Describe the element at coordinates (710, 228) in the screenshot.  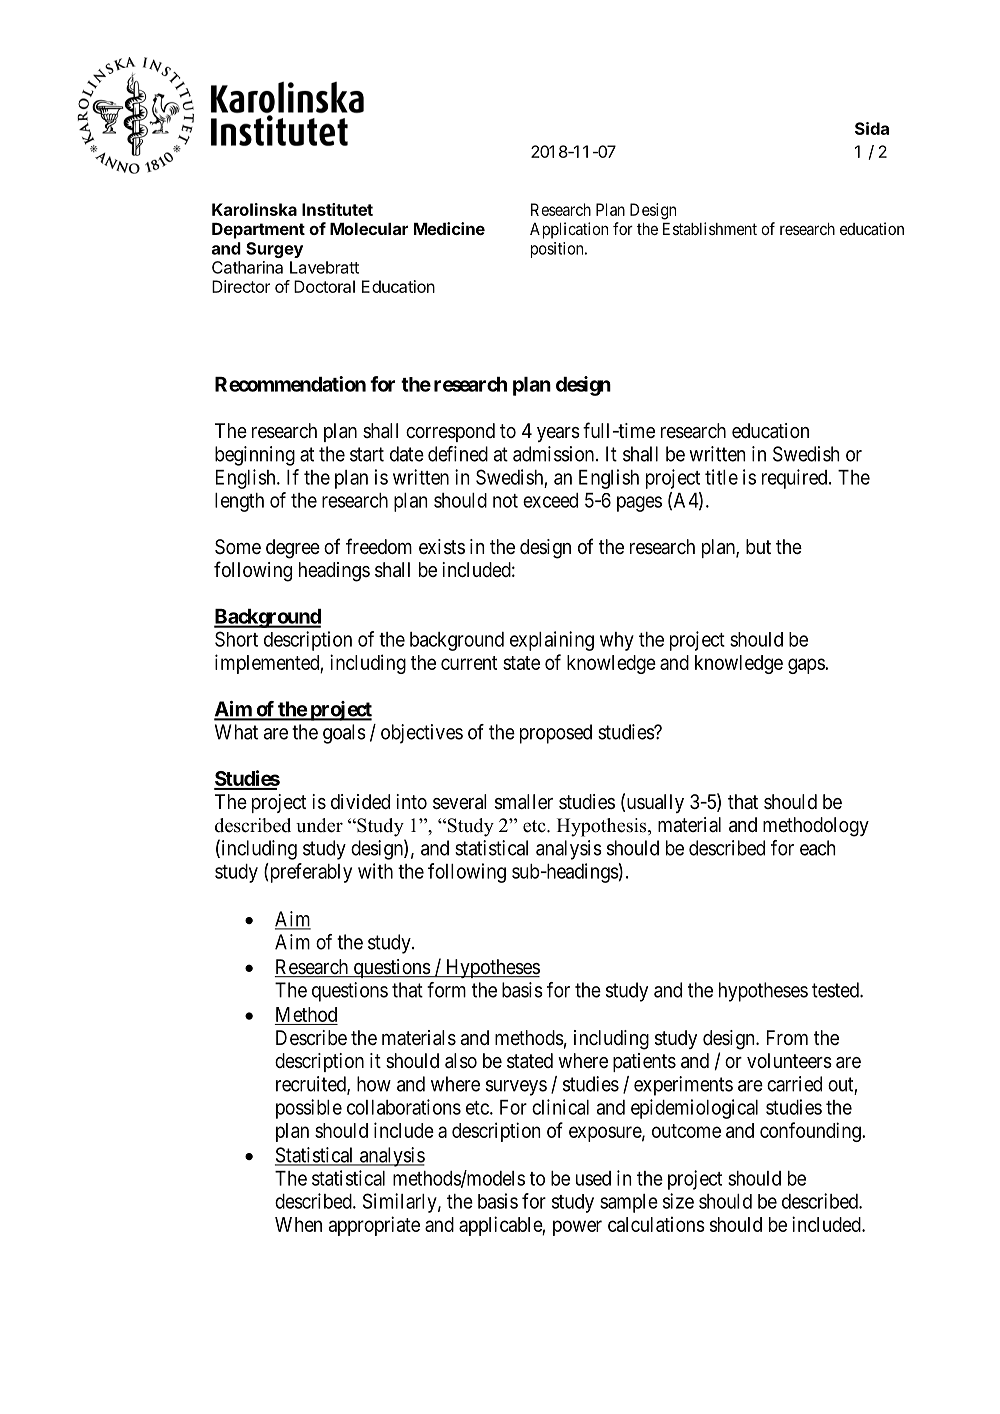
I see `Establishment` at that location.
